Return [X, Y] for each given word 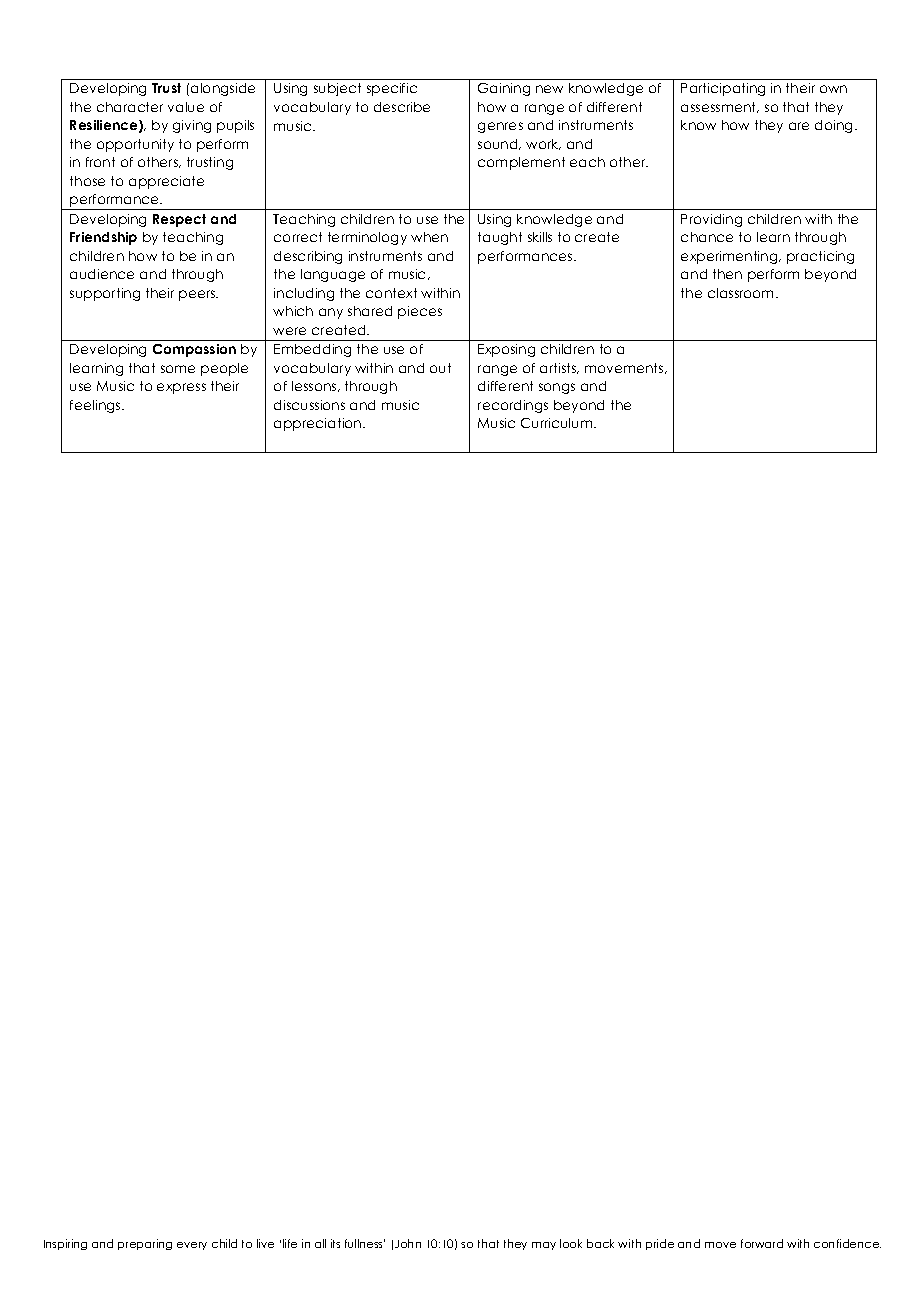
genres [500, 127]
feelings [96, 406]
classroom [742, 293]
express [181, 388]
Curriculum [558, 423]
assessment [720, 107]
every [192, 1246]
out [440, 368]
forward [762, 1243]
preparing [145, 1244]
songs [557, 388]
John [408, 1243]
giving [192, 126]
